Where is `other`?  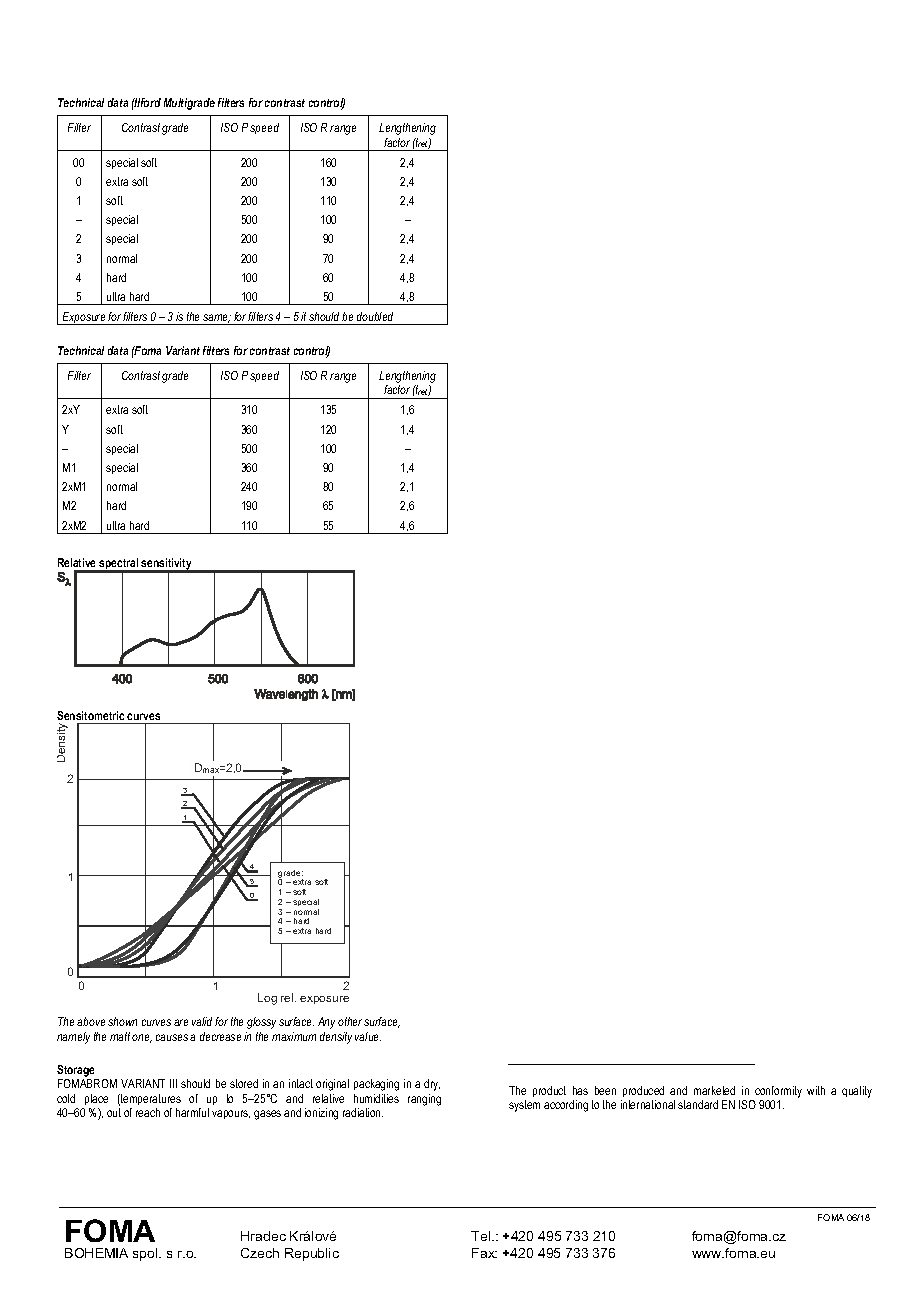
other is located at coordinates (351, 1021).
